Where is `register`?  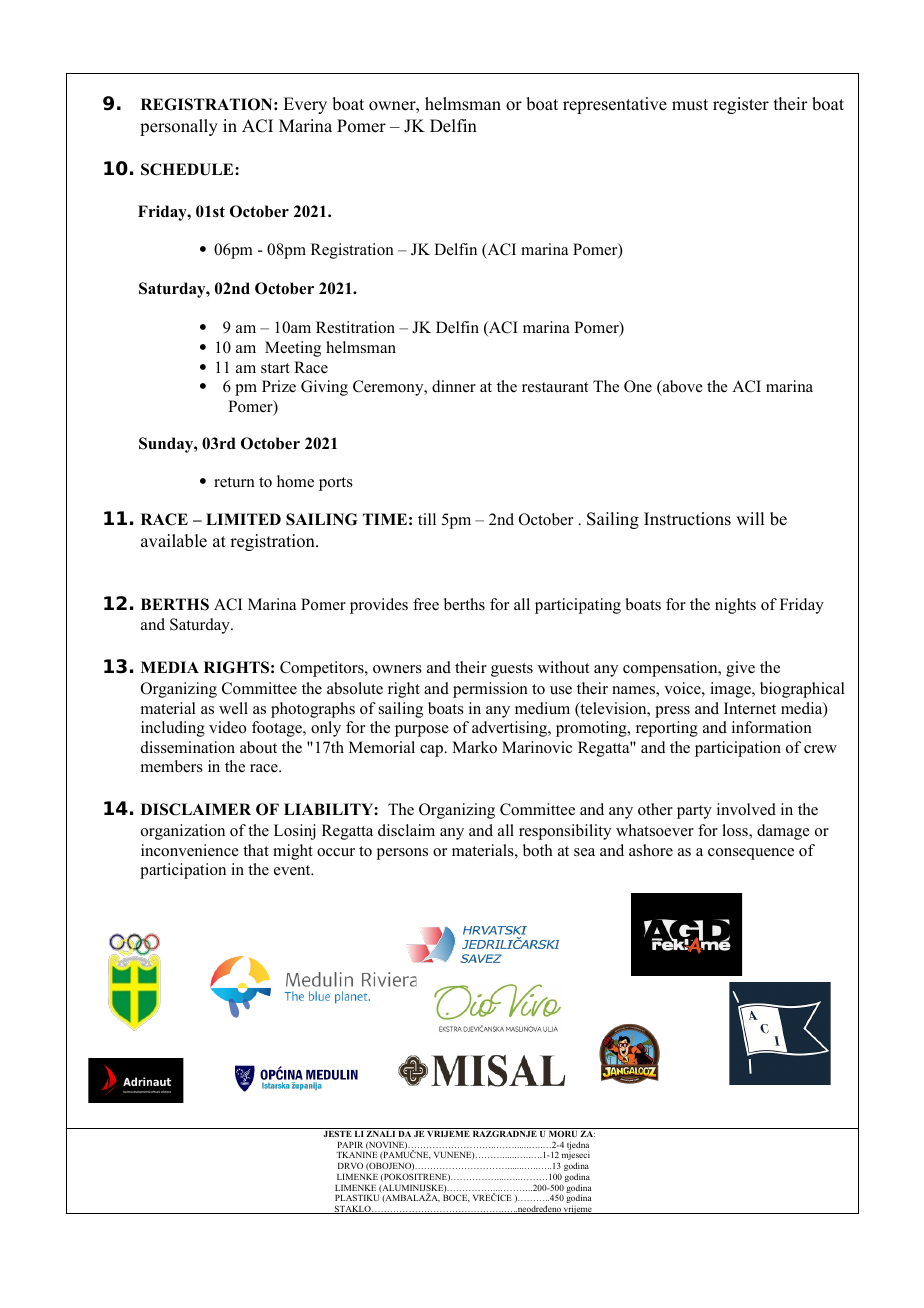
register is located at coordinates (741, 105).
